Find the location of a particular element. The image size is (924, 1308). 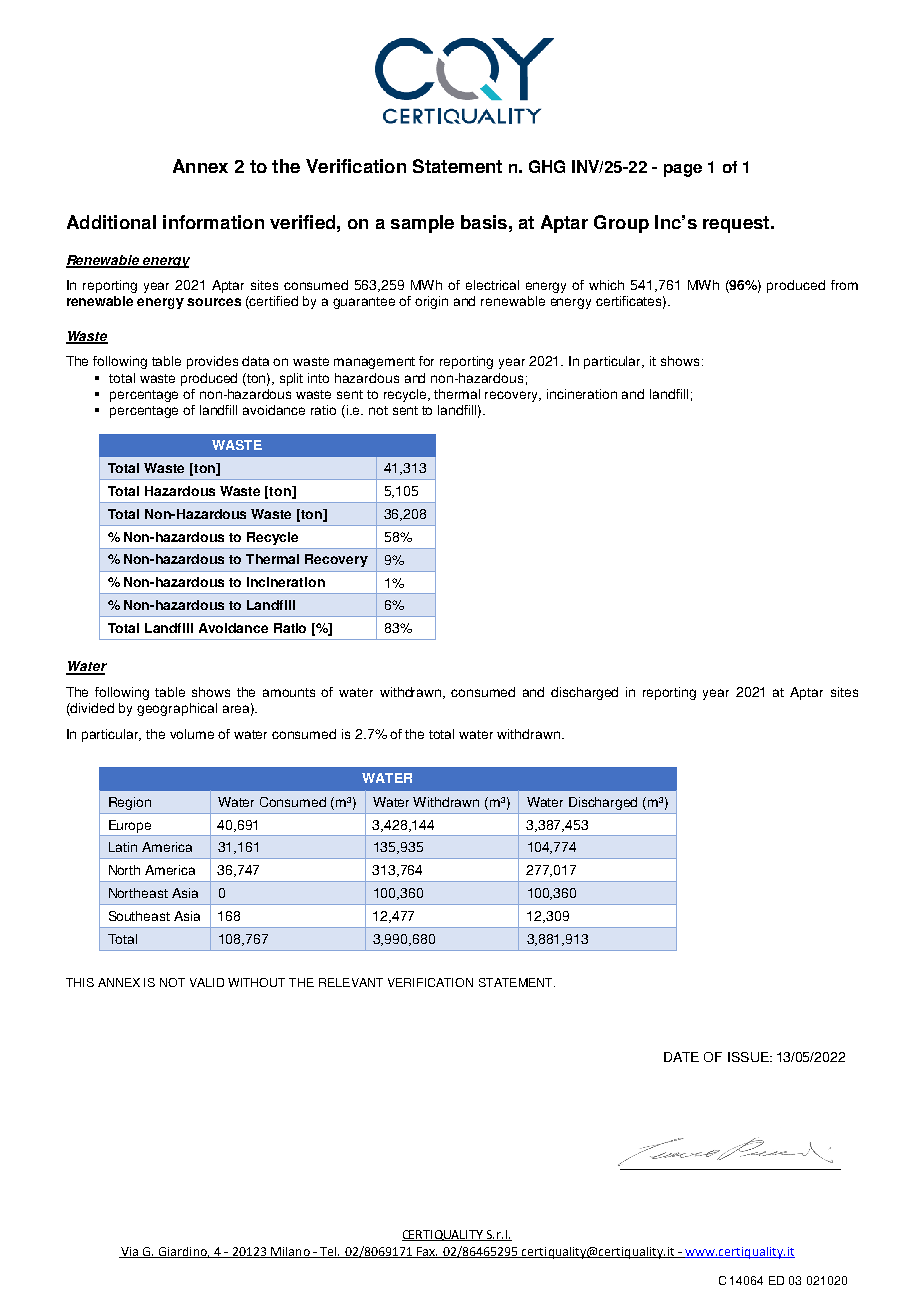

from is located at coordinates (844, 285).
